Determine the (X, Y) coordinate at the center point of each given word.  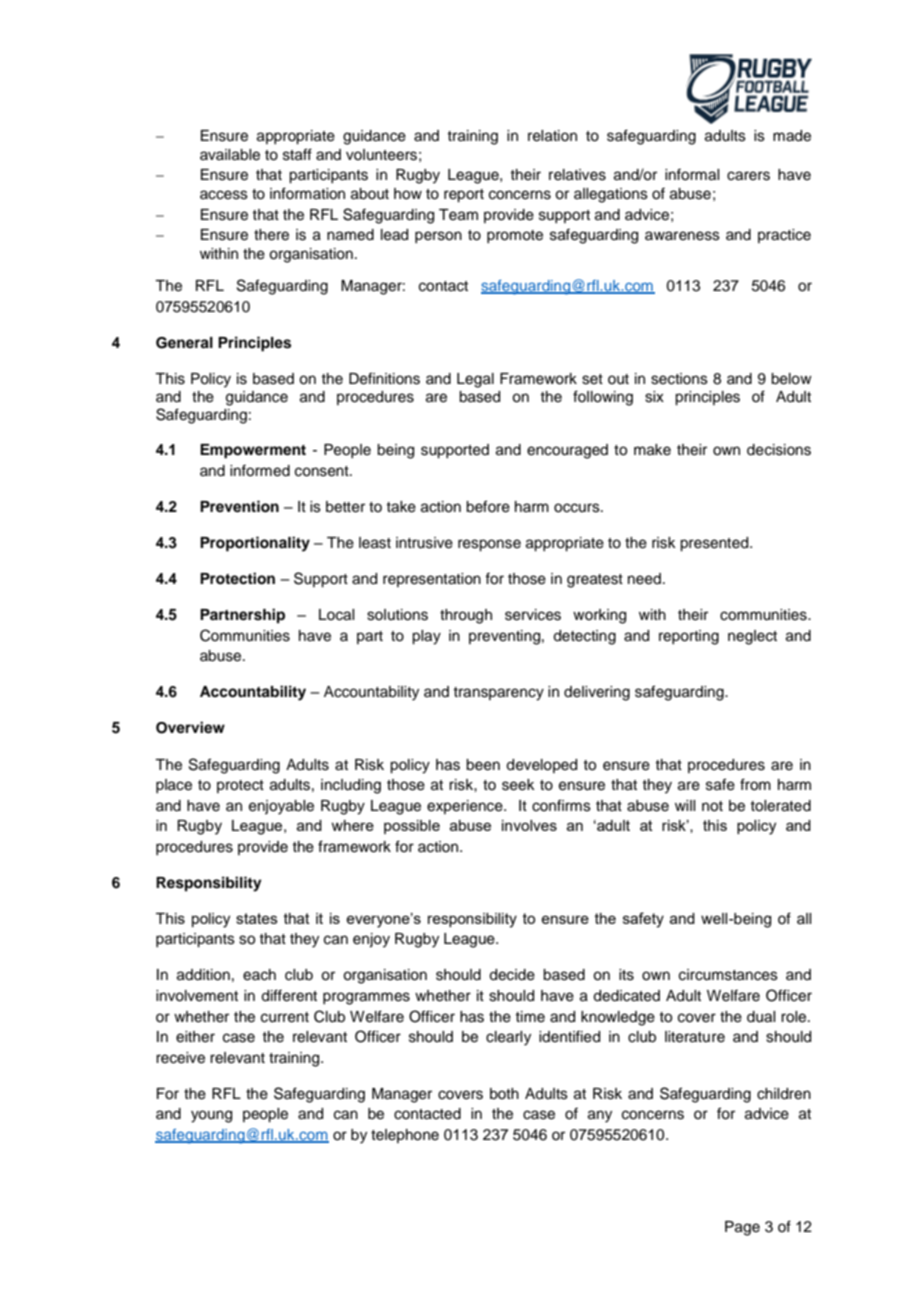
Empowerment (253, 451)
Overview (190, 727)
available (230, 155)
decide (512, 975)
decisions (779, 450)
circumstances (728, 975)
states (257, 918)
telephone (405, 1136)
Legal (475, 380)
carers (748, 176)
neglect (752, 637)
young (211, 1116)
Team (458, 215)
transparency (498, 694)
